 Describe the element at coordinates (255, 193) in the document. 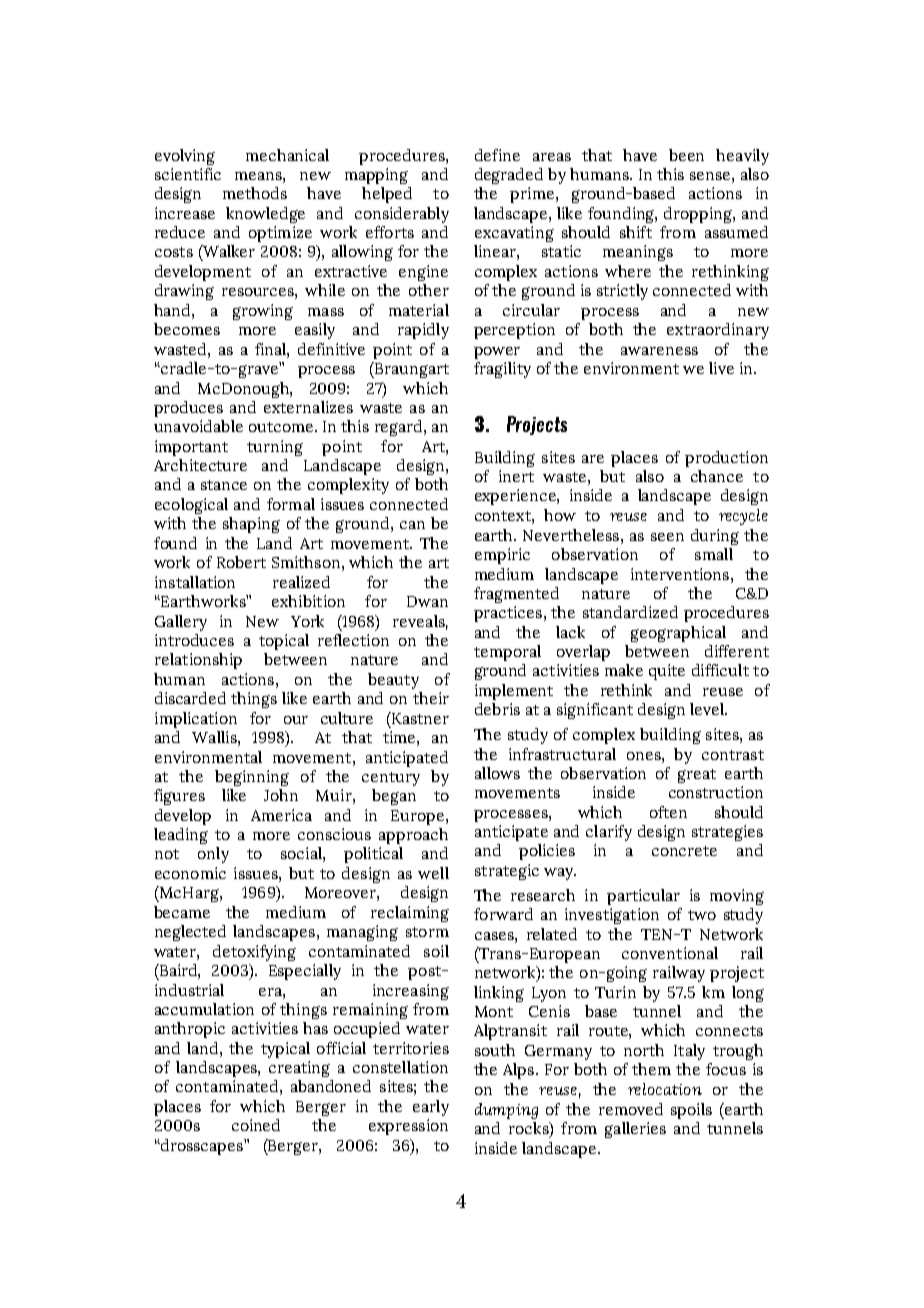

I see `methods` at that location.
